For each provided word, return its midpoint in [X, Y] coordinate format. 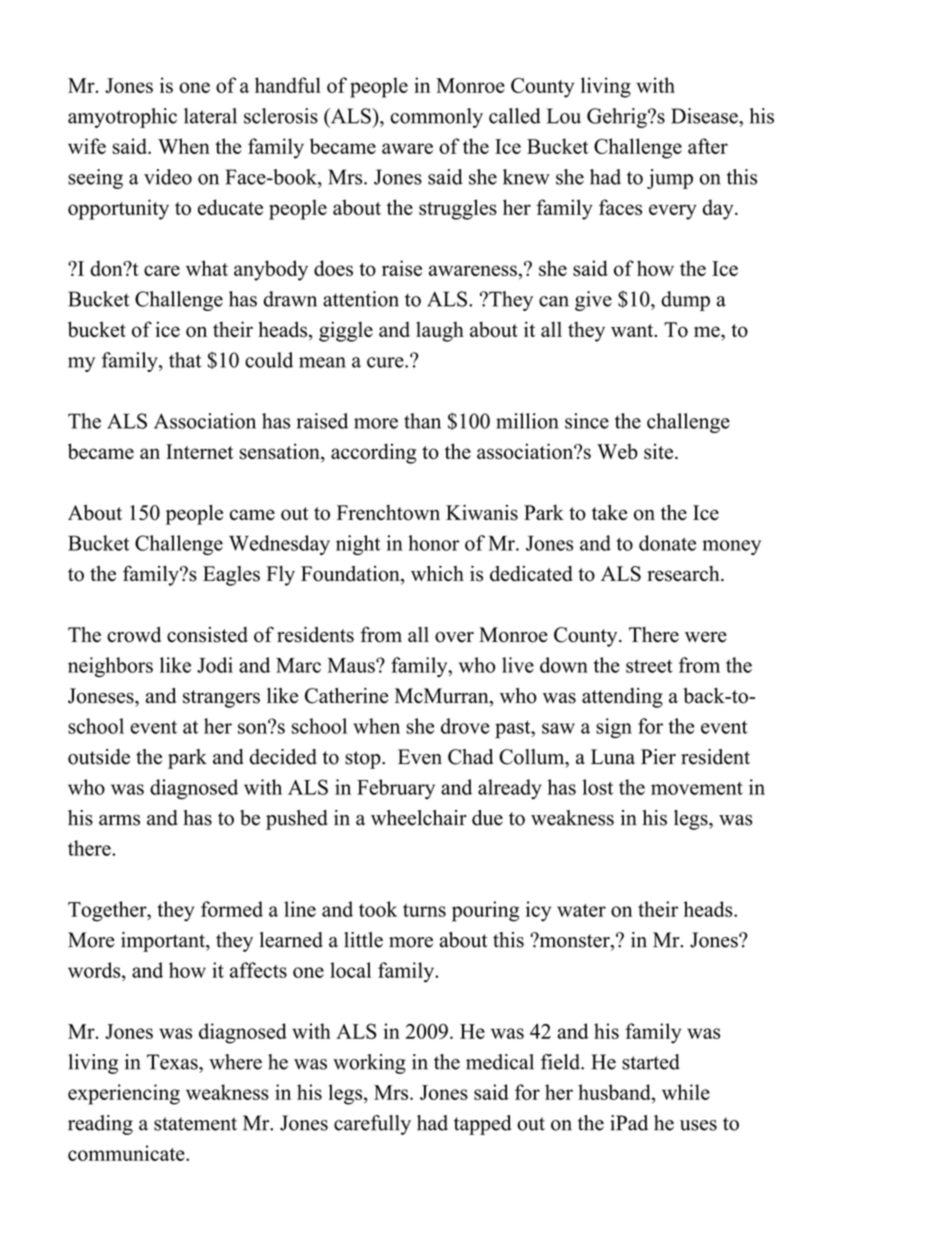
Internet [199, 451]
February [396, 789]
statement [195, 1124]
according [373, 453]
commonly [436, 118]
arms [119, 820]
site [660, 451]
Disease [705, 116]
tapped [482, 1125]
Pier [658, 757]
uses [698, 1125]
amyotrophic [122, 118]
